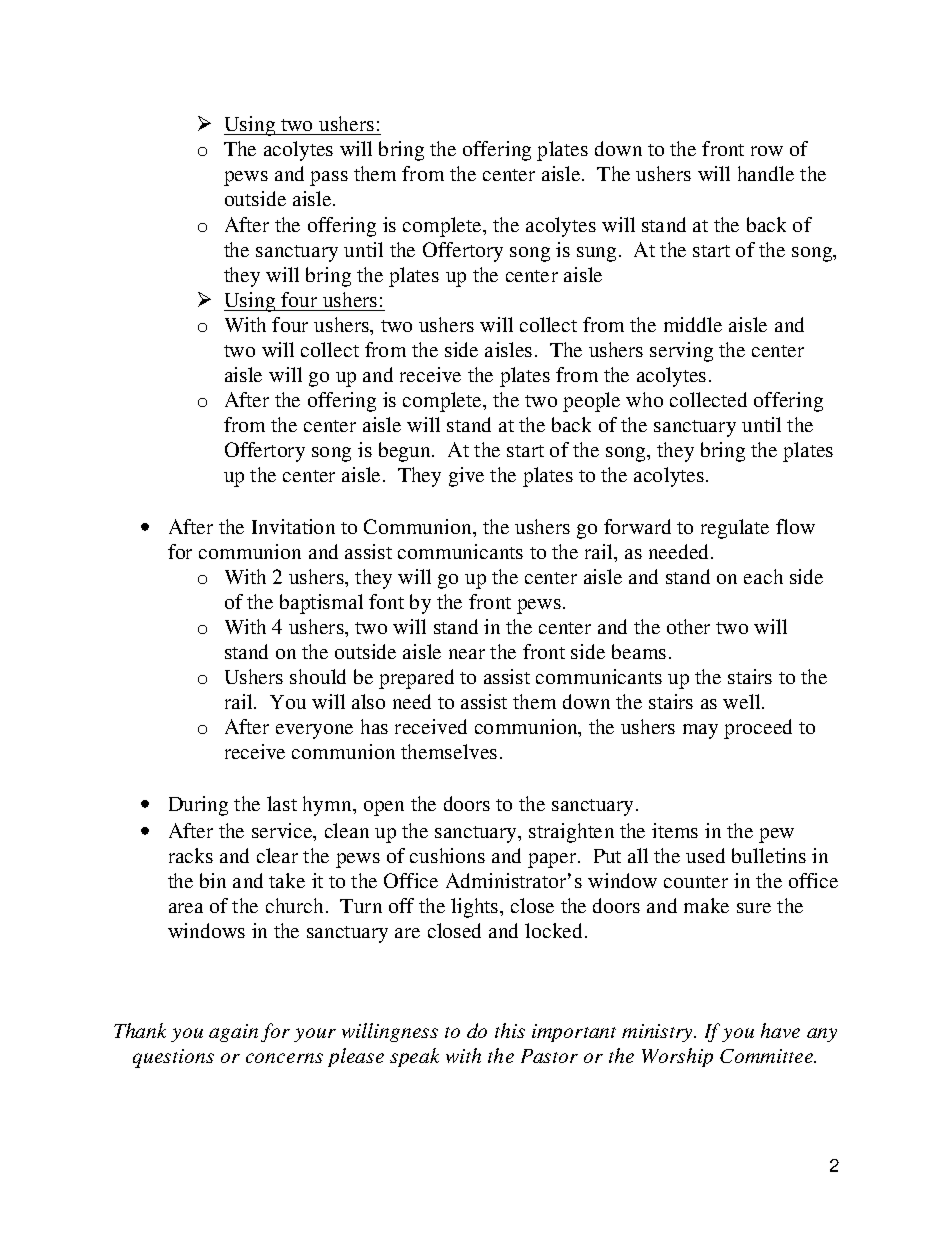  I want to click on Invitation, so click(293, 526).
